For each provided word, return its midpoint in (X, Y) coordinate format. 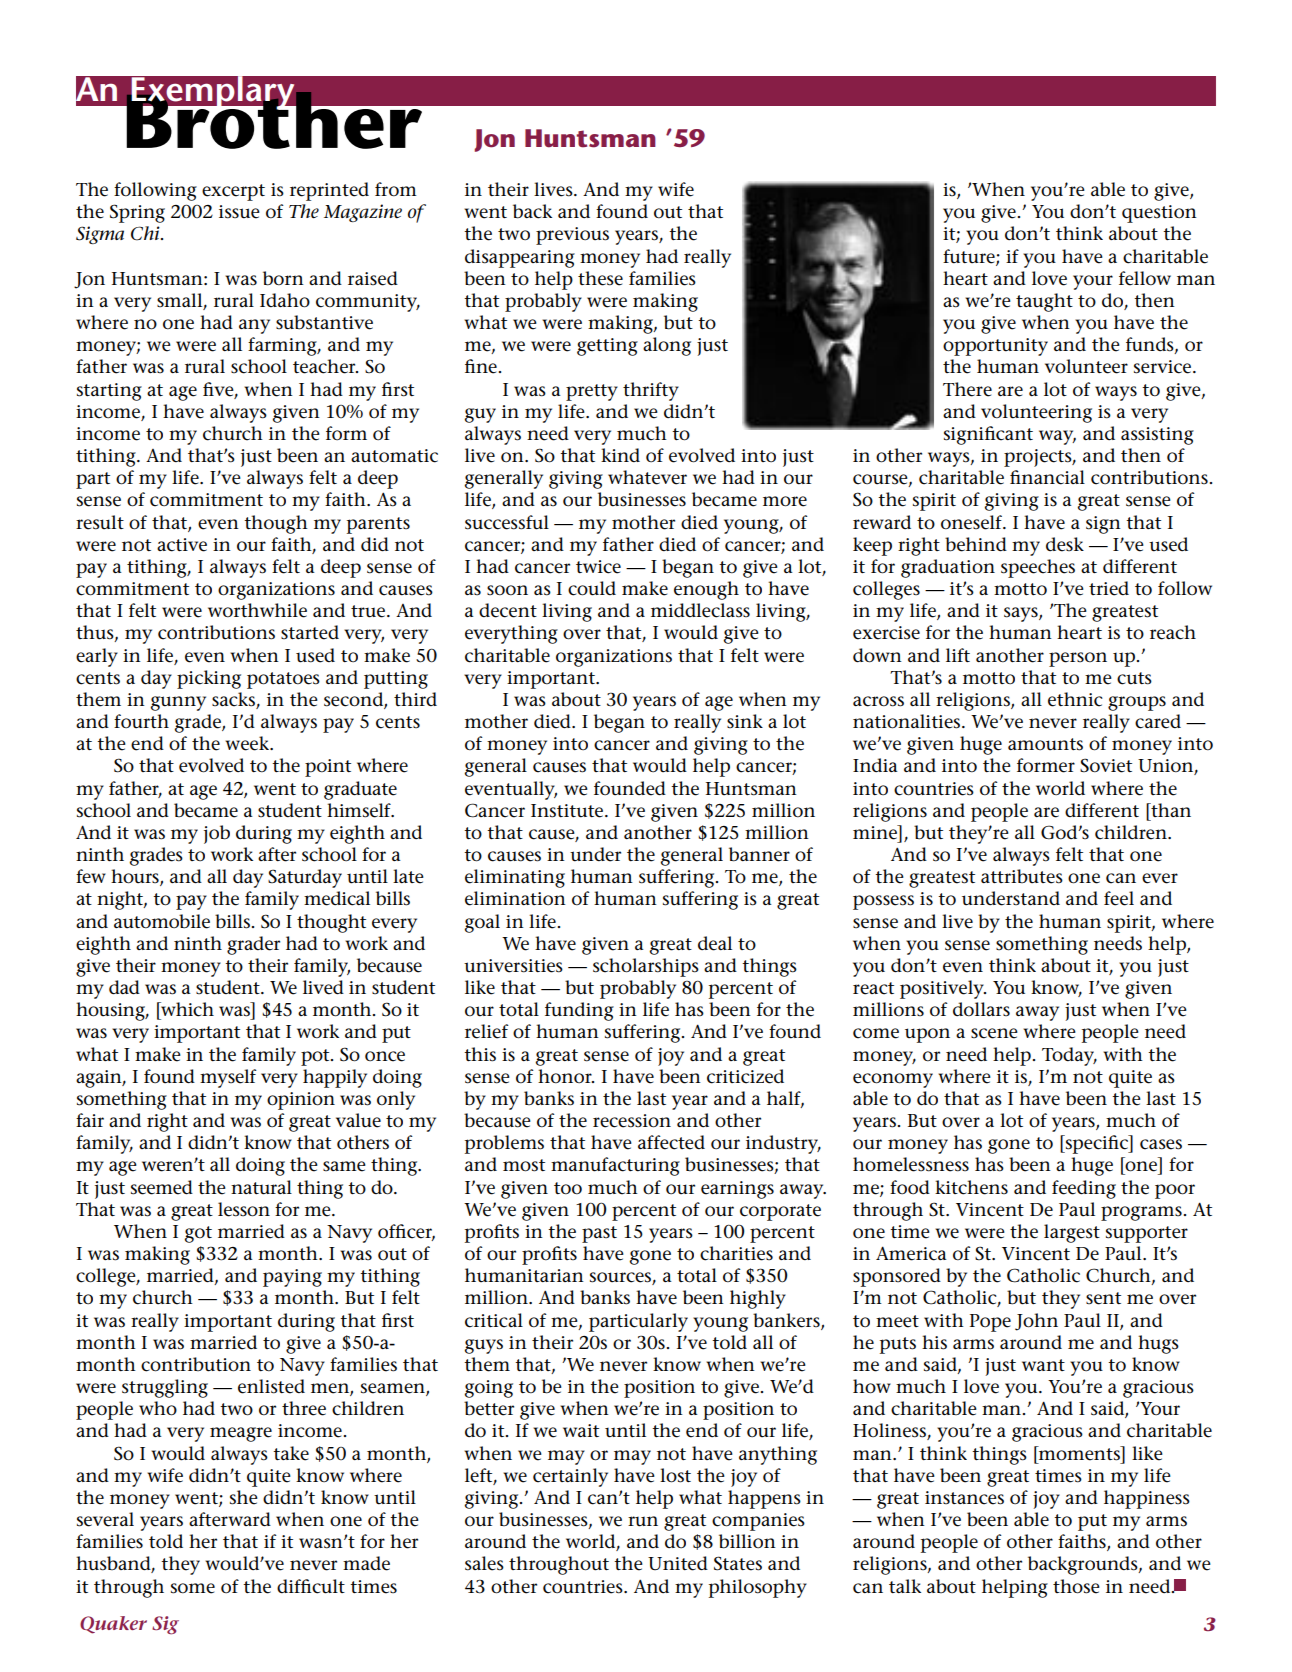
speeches (1038, 568)
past (599, 1234)
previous (572, 236)
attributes (1022, 876)
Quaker (113, 1625)
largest (1072, 1233)
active (182, 545)
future (970, 257)
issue (239, 212)
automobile (162, 921)
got (198, 1234)
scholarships (646, 967)
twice (598, 567)
